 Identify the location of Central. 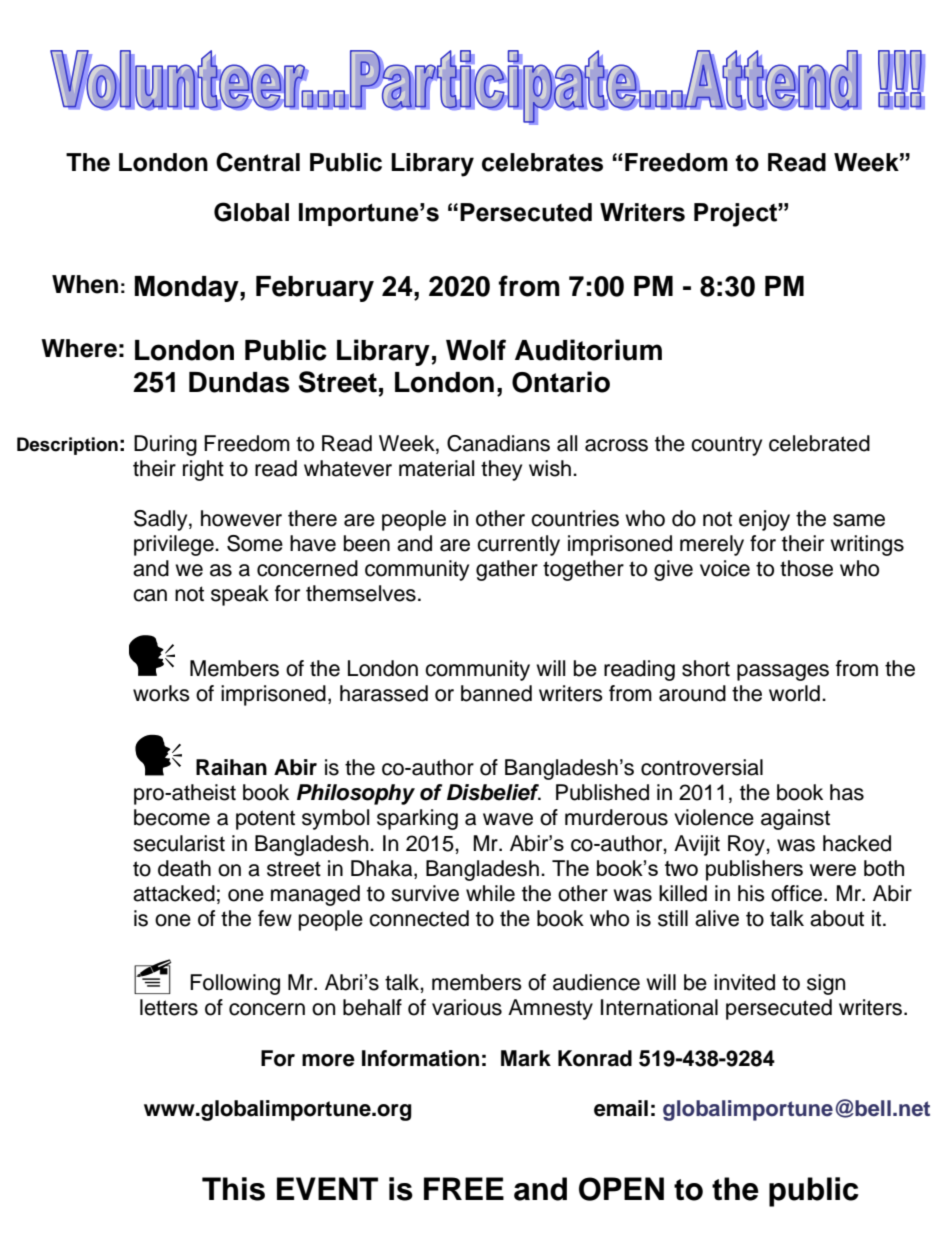
(258, 162).
